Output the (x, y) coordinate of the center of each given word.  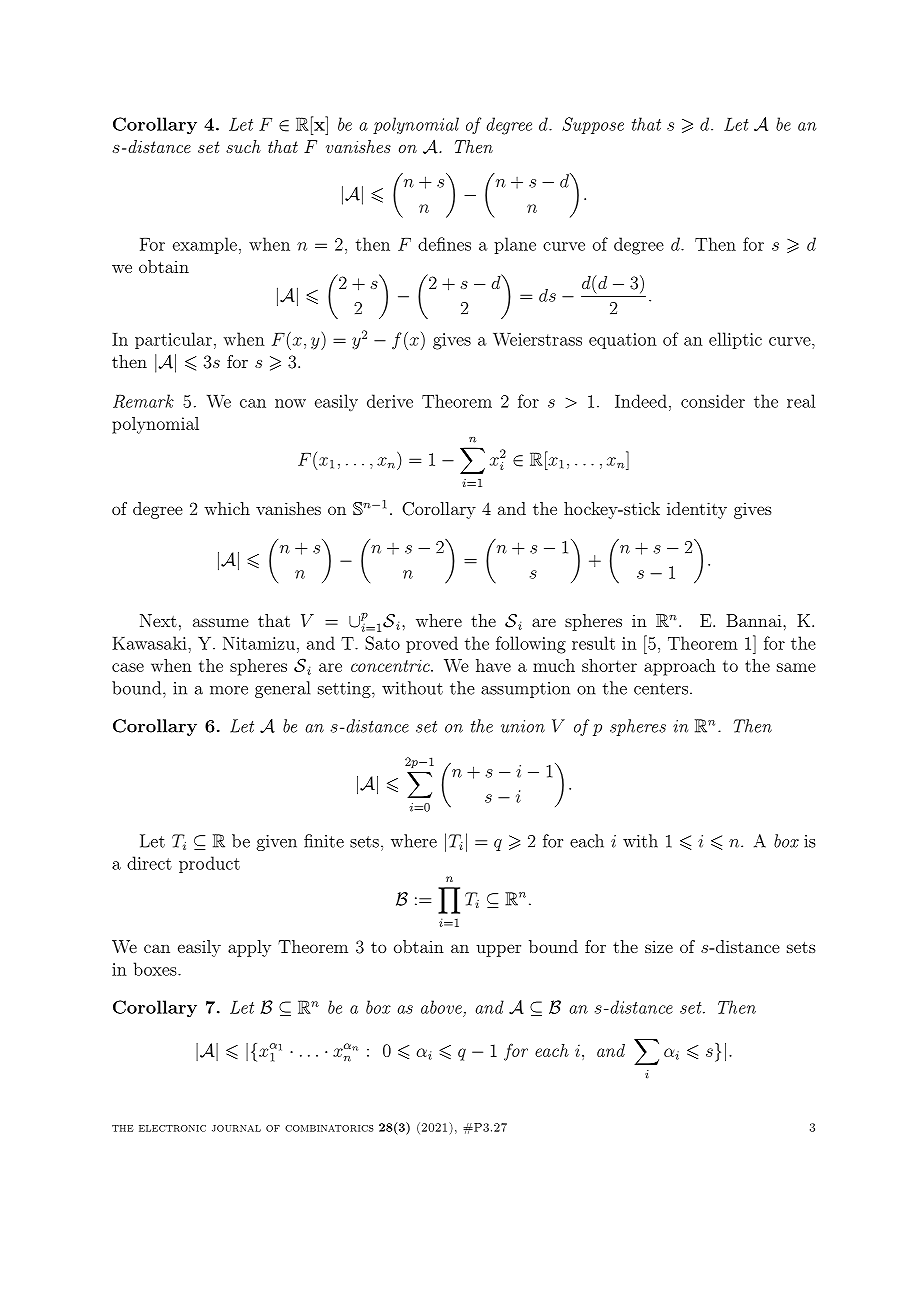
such (243, 146)
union (523, 726)
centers (661, 689)
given (277, 843)
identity (697, 510)
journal (236, 1128)
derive (390, 401)
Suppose (593, 125)
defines (444, 244)
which (227, 508)
